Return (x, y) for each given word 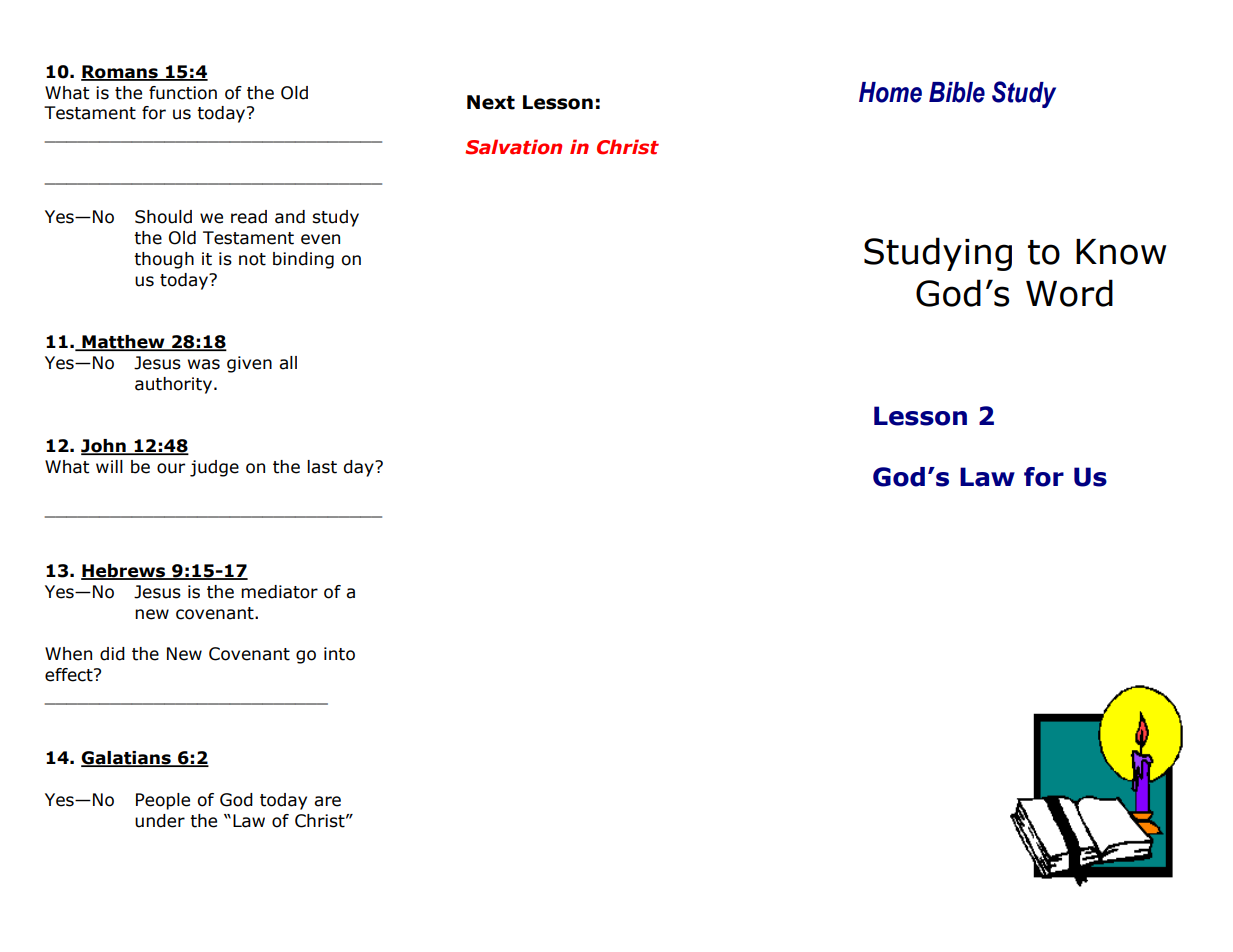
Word (1069, 293)
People (163, 801)
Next (491, 102)
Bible (957, 92)
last (322, 467)
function (183, 93)
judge (214, 468)
